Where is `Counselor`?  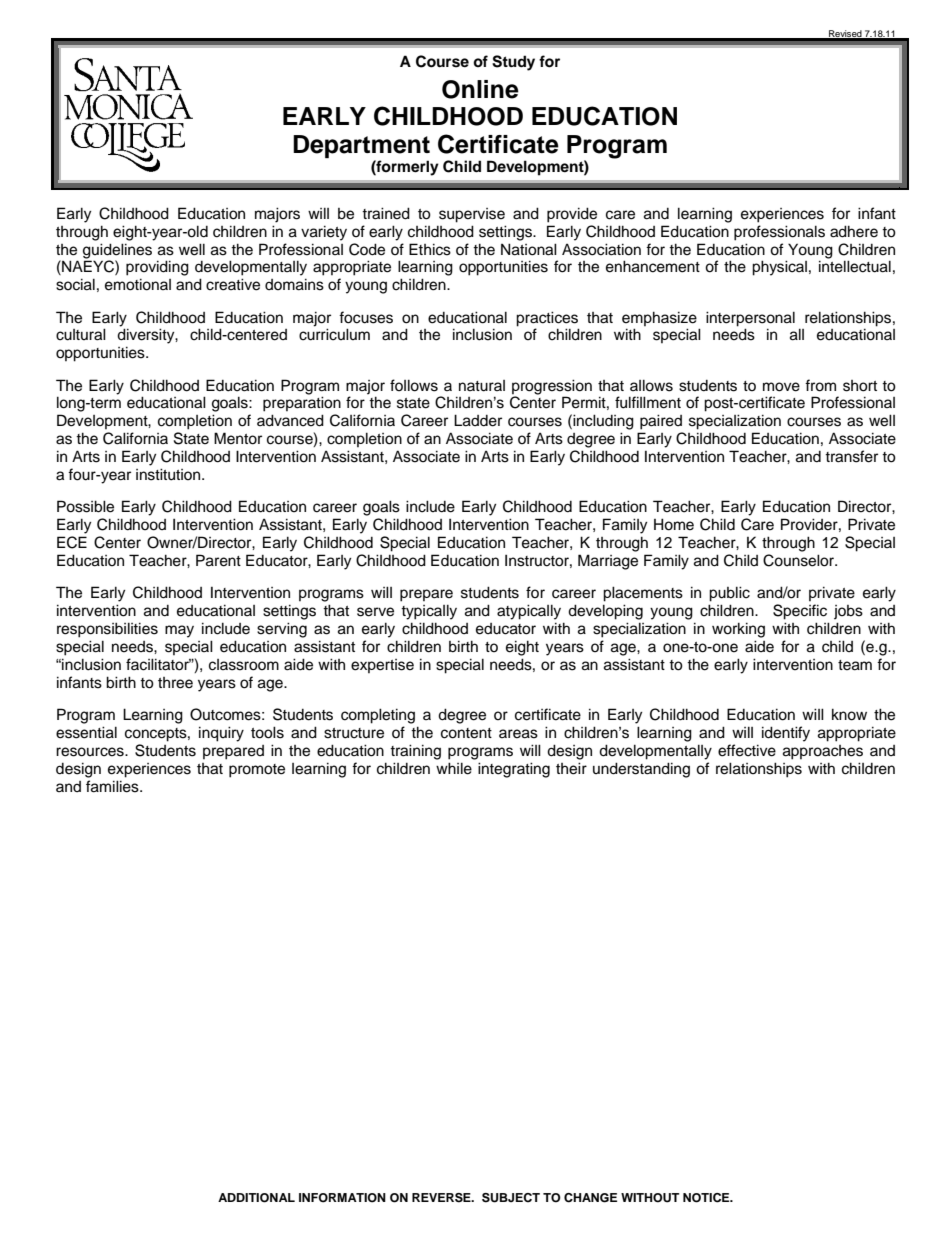
Counselor is located at coordinates (800, 560).
